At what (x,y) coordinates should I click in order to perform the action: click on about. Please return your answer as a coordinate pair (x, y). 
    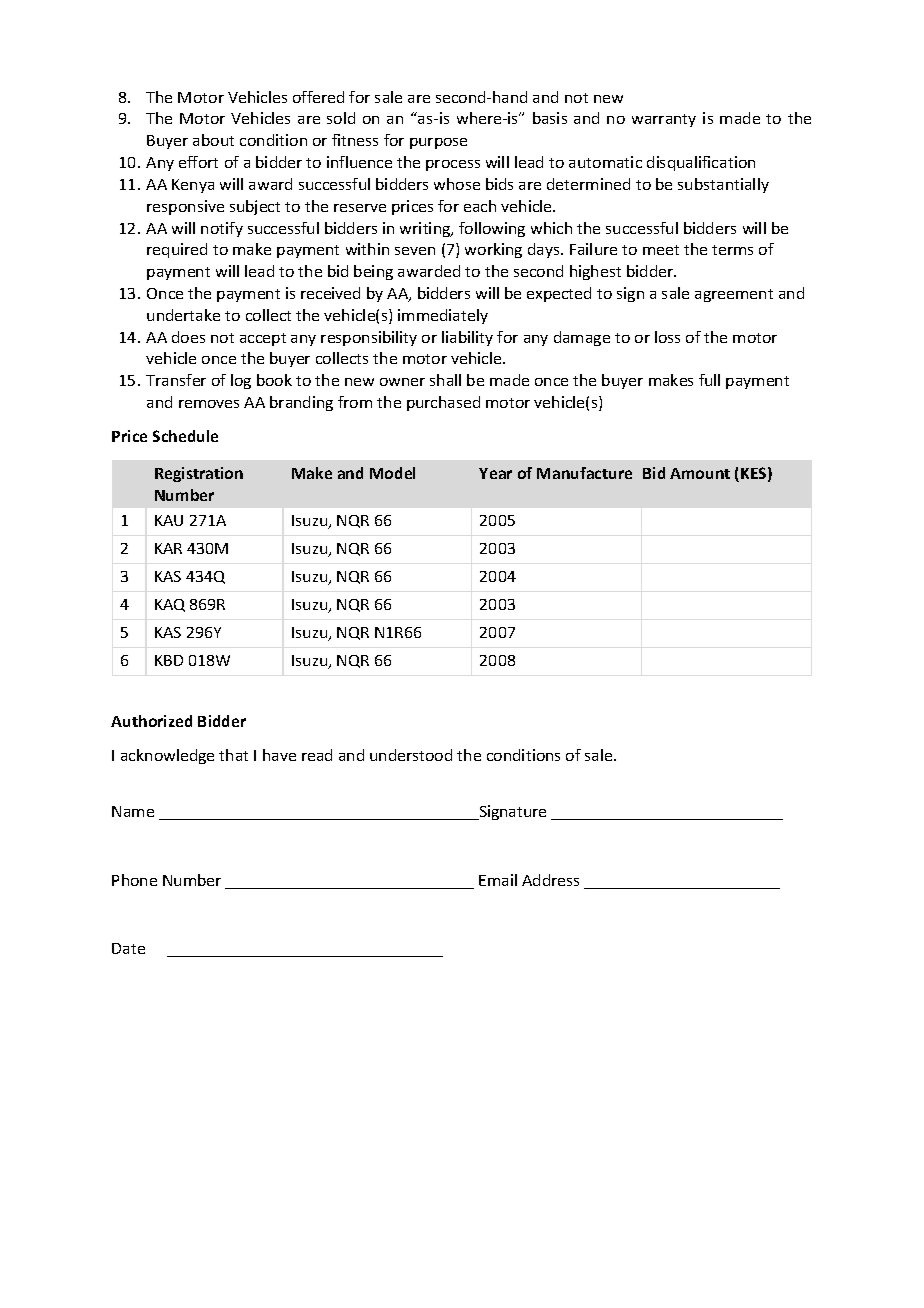
    Looking at the image, I should click on (213, 140).
